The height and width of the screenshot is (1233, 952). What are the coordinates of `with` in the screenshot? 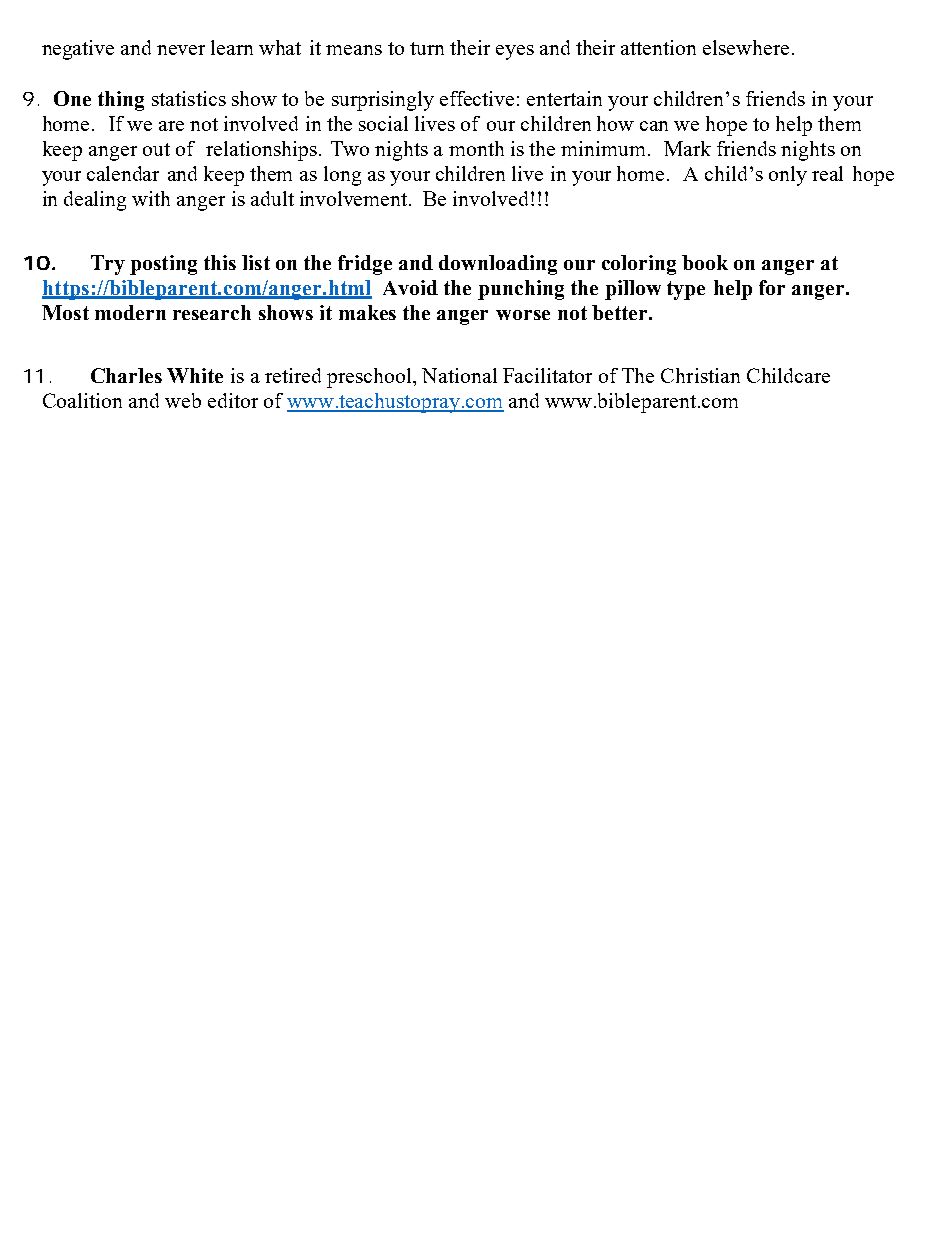 It's located at (151, 198).
